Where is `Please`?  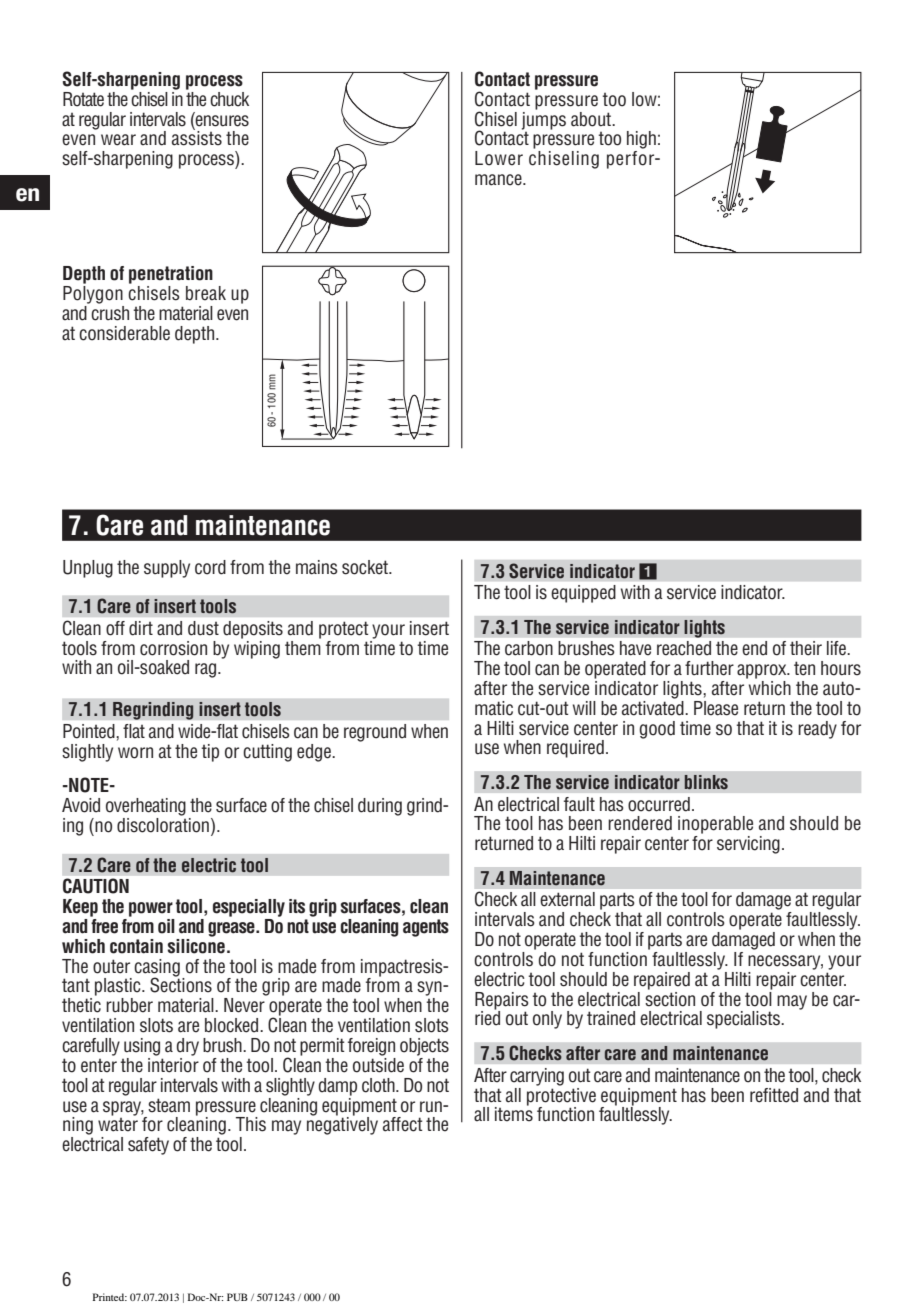 Please is located at coordinates (716, 708).
